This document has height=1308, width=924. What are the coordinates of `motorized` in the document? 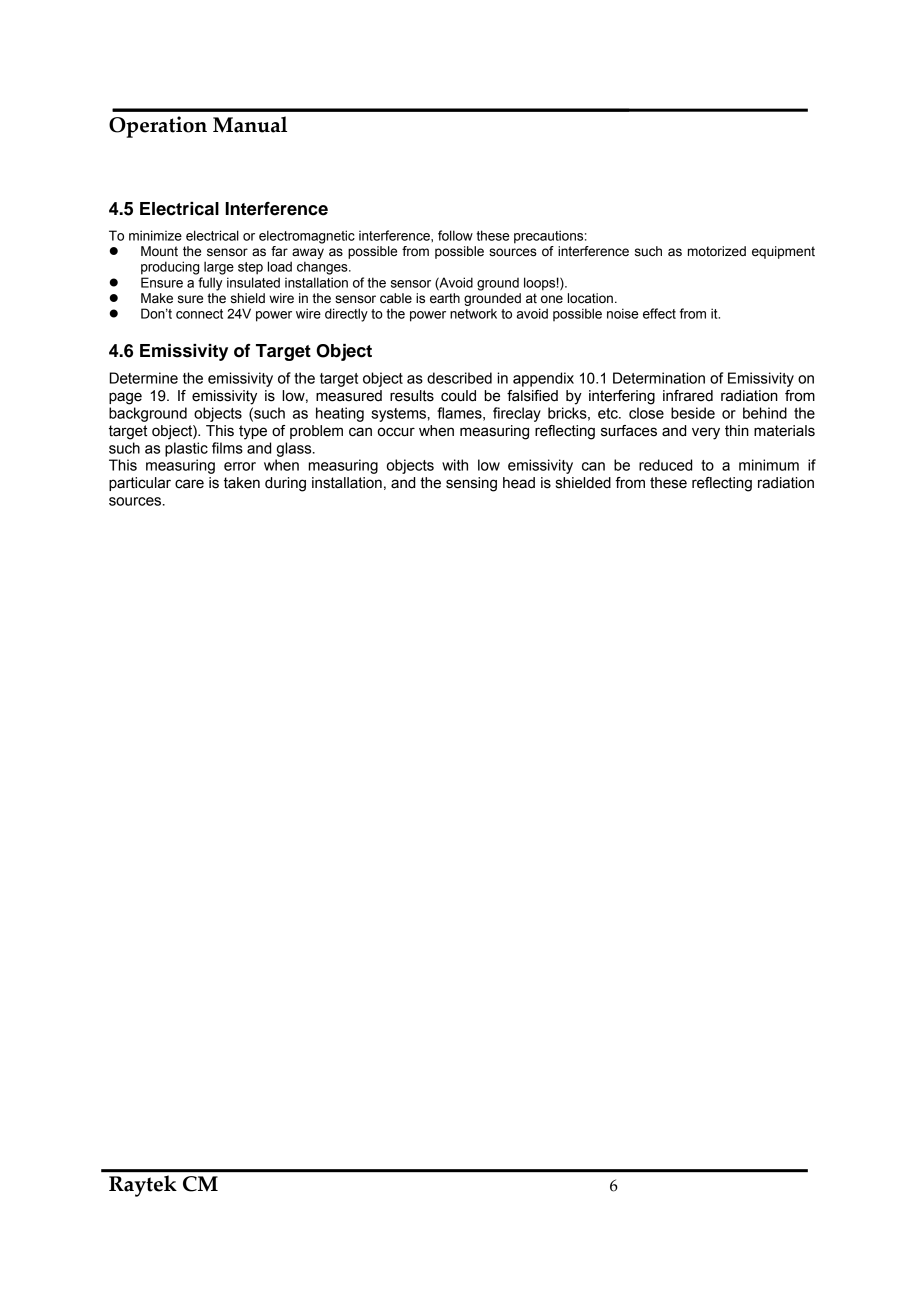 It's located at (717, 251).
